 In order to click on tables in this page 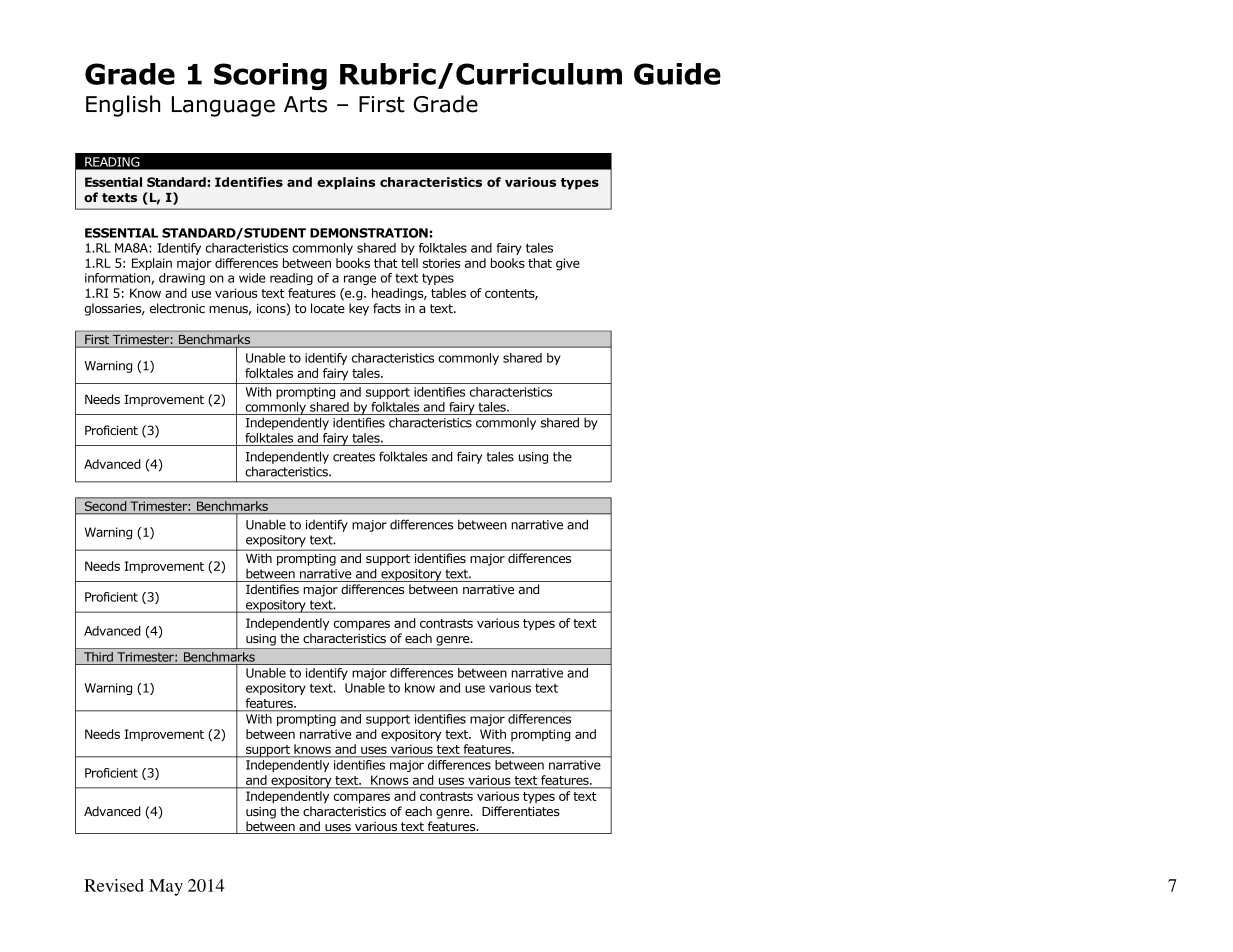, I will do `click(448, 293)`.
